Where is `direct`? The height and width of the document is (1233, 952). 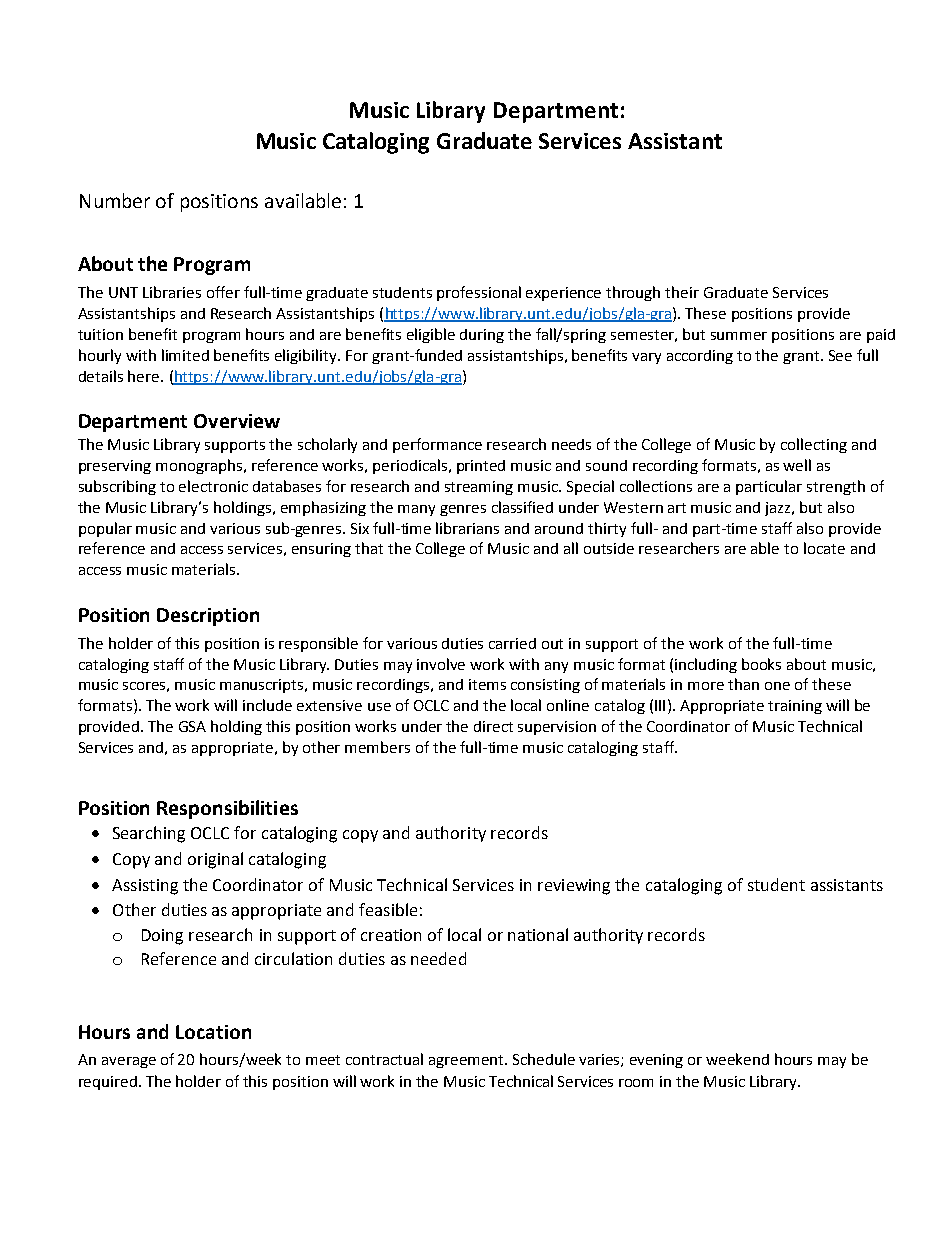
direct is located at coordinates (493, 726).
